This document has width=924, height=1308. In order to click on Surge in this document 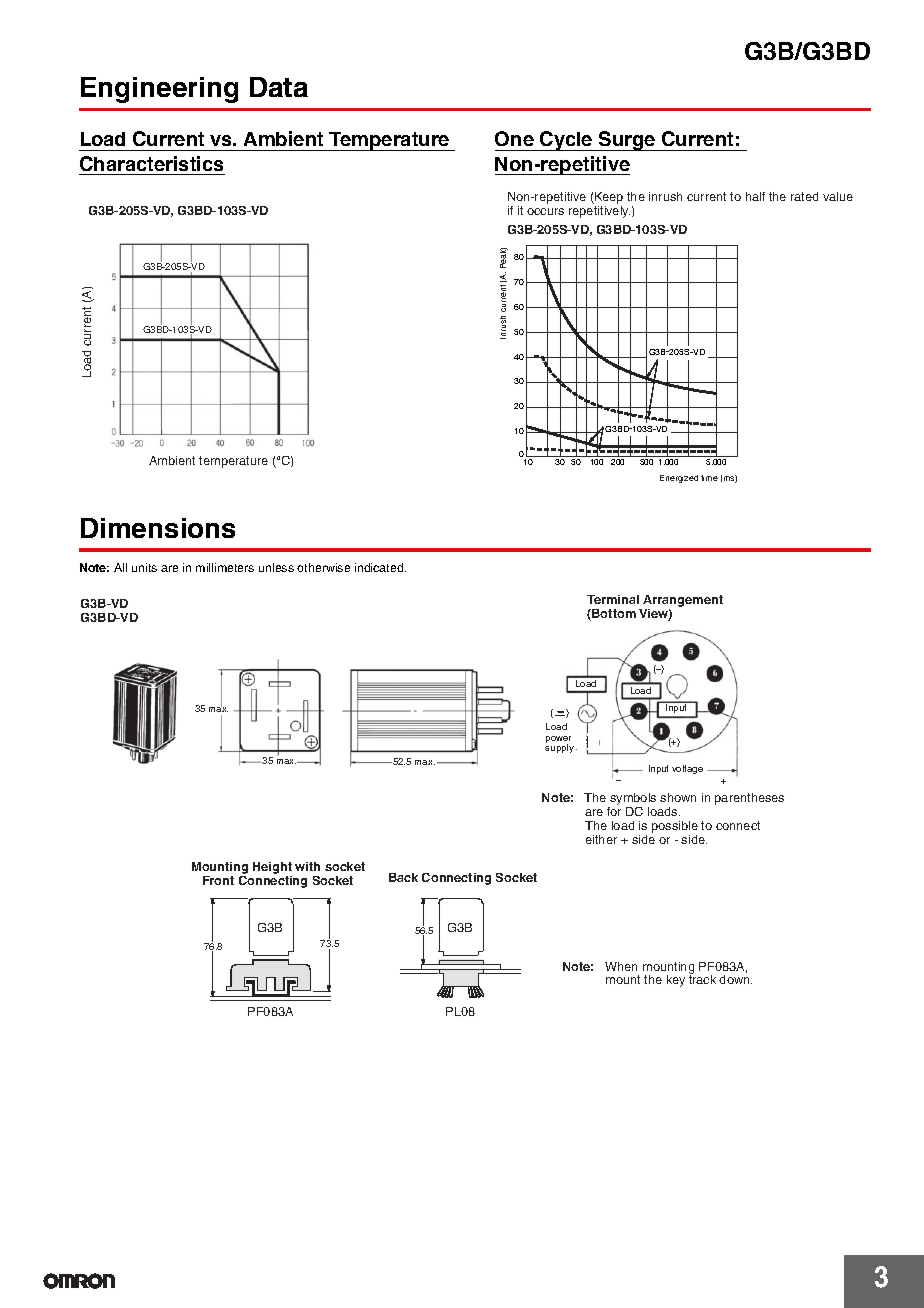, I will do `click(627, 141)`.
